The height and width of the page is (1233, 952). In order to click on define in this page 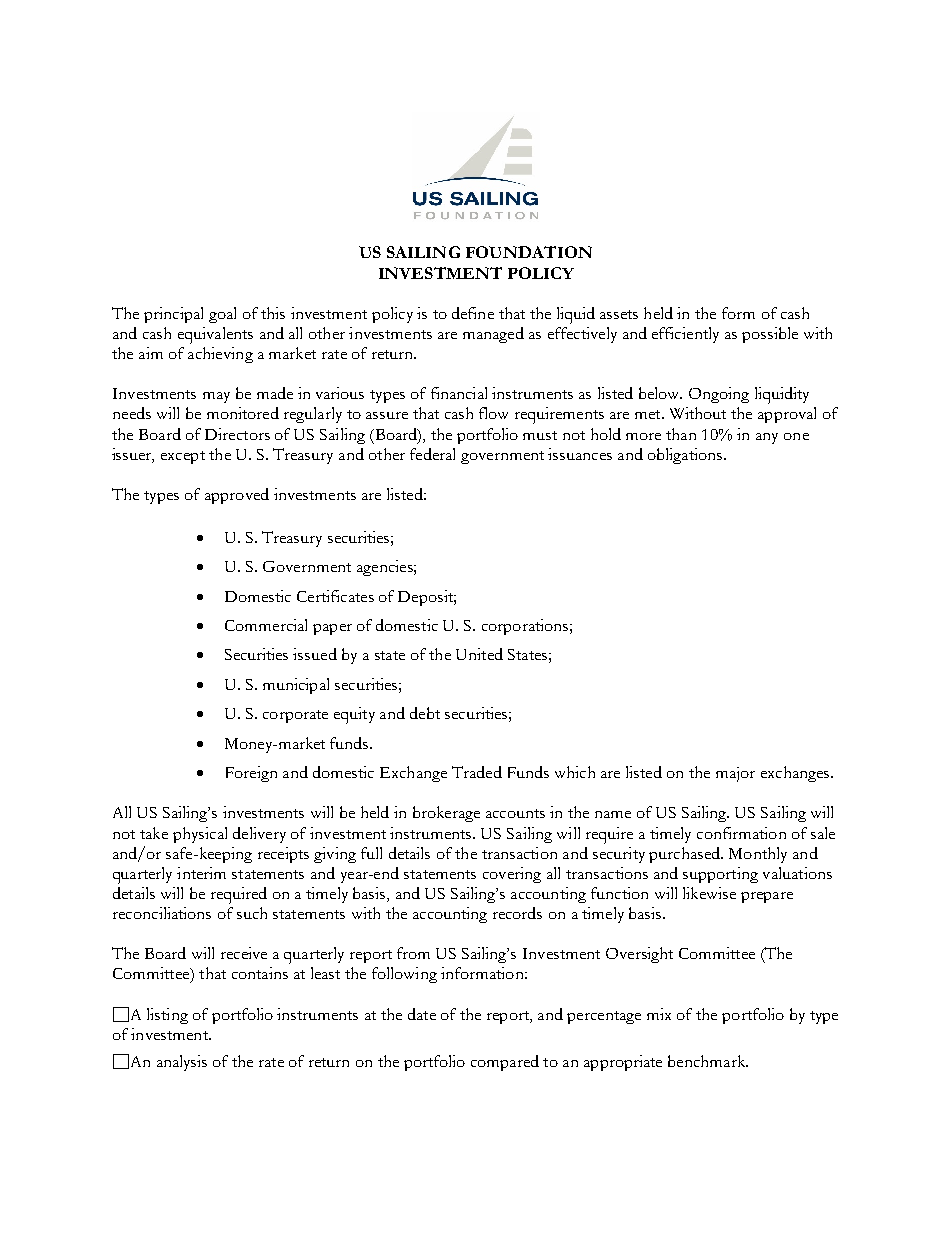, I will do `click(473, 313)`.
